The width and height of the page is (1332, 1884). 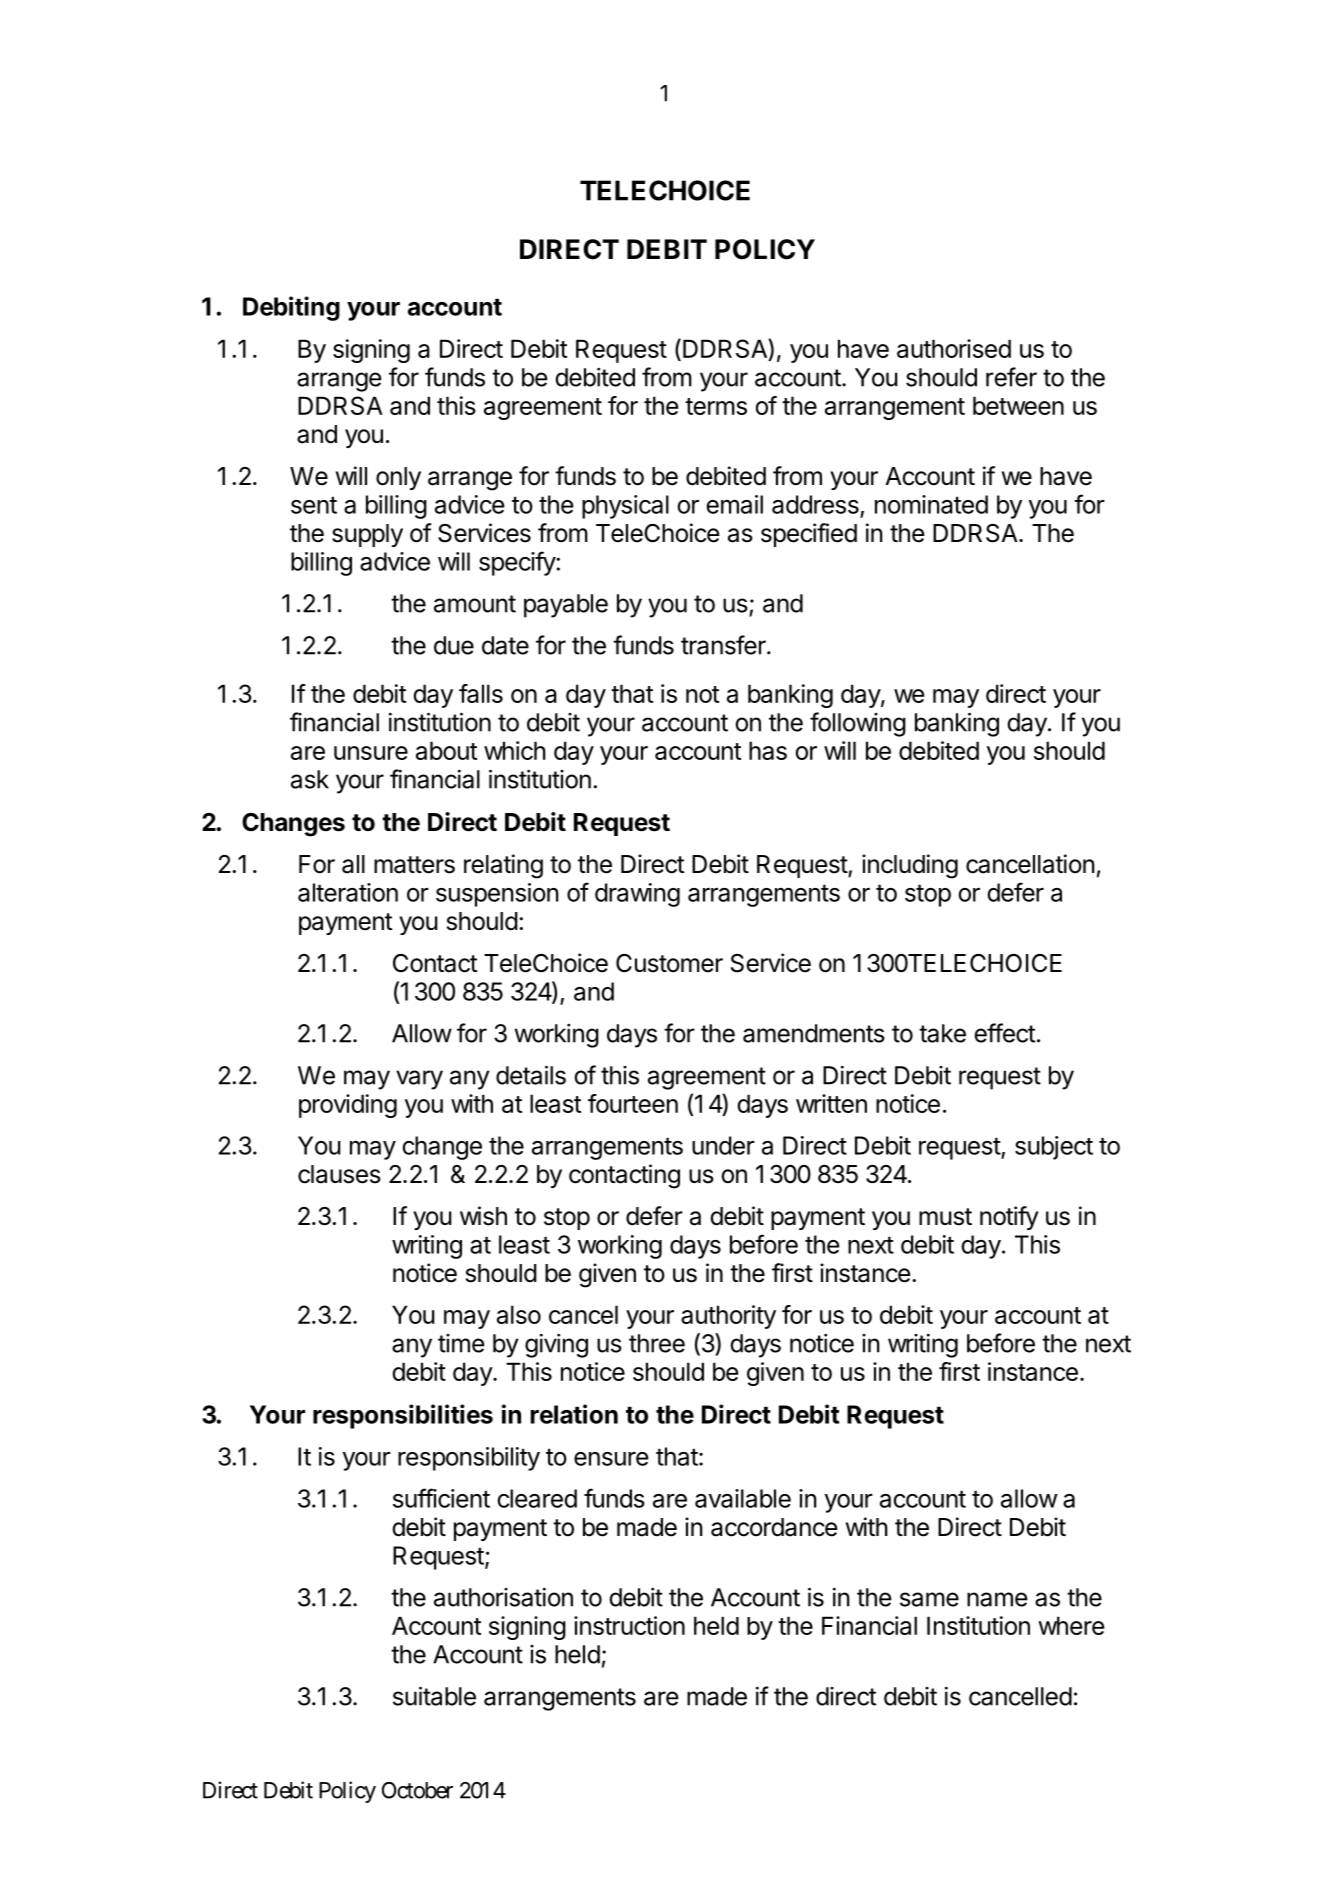 I want to click on effect, so click(x=1004, y=1033).
